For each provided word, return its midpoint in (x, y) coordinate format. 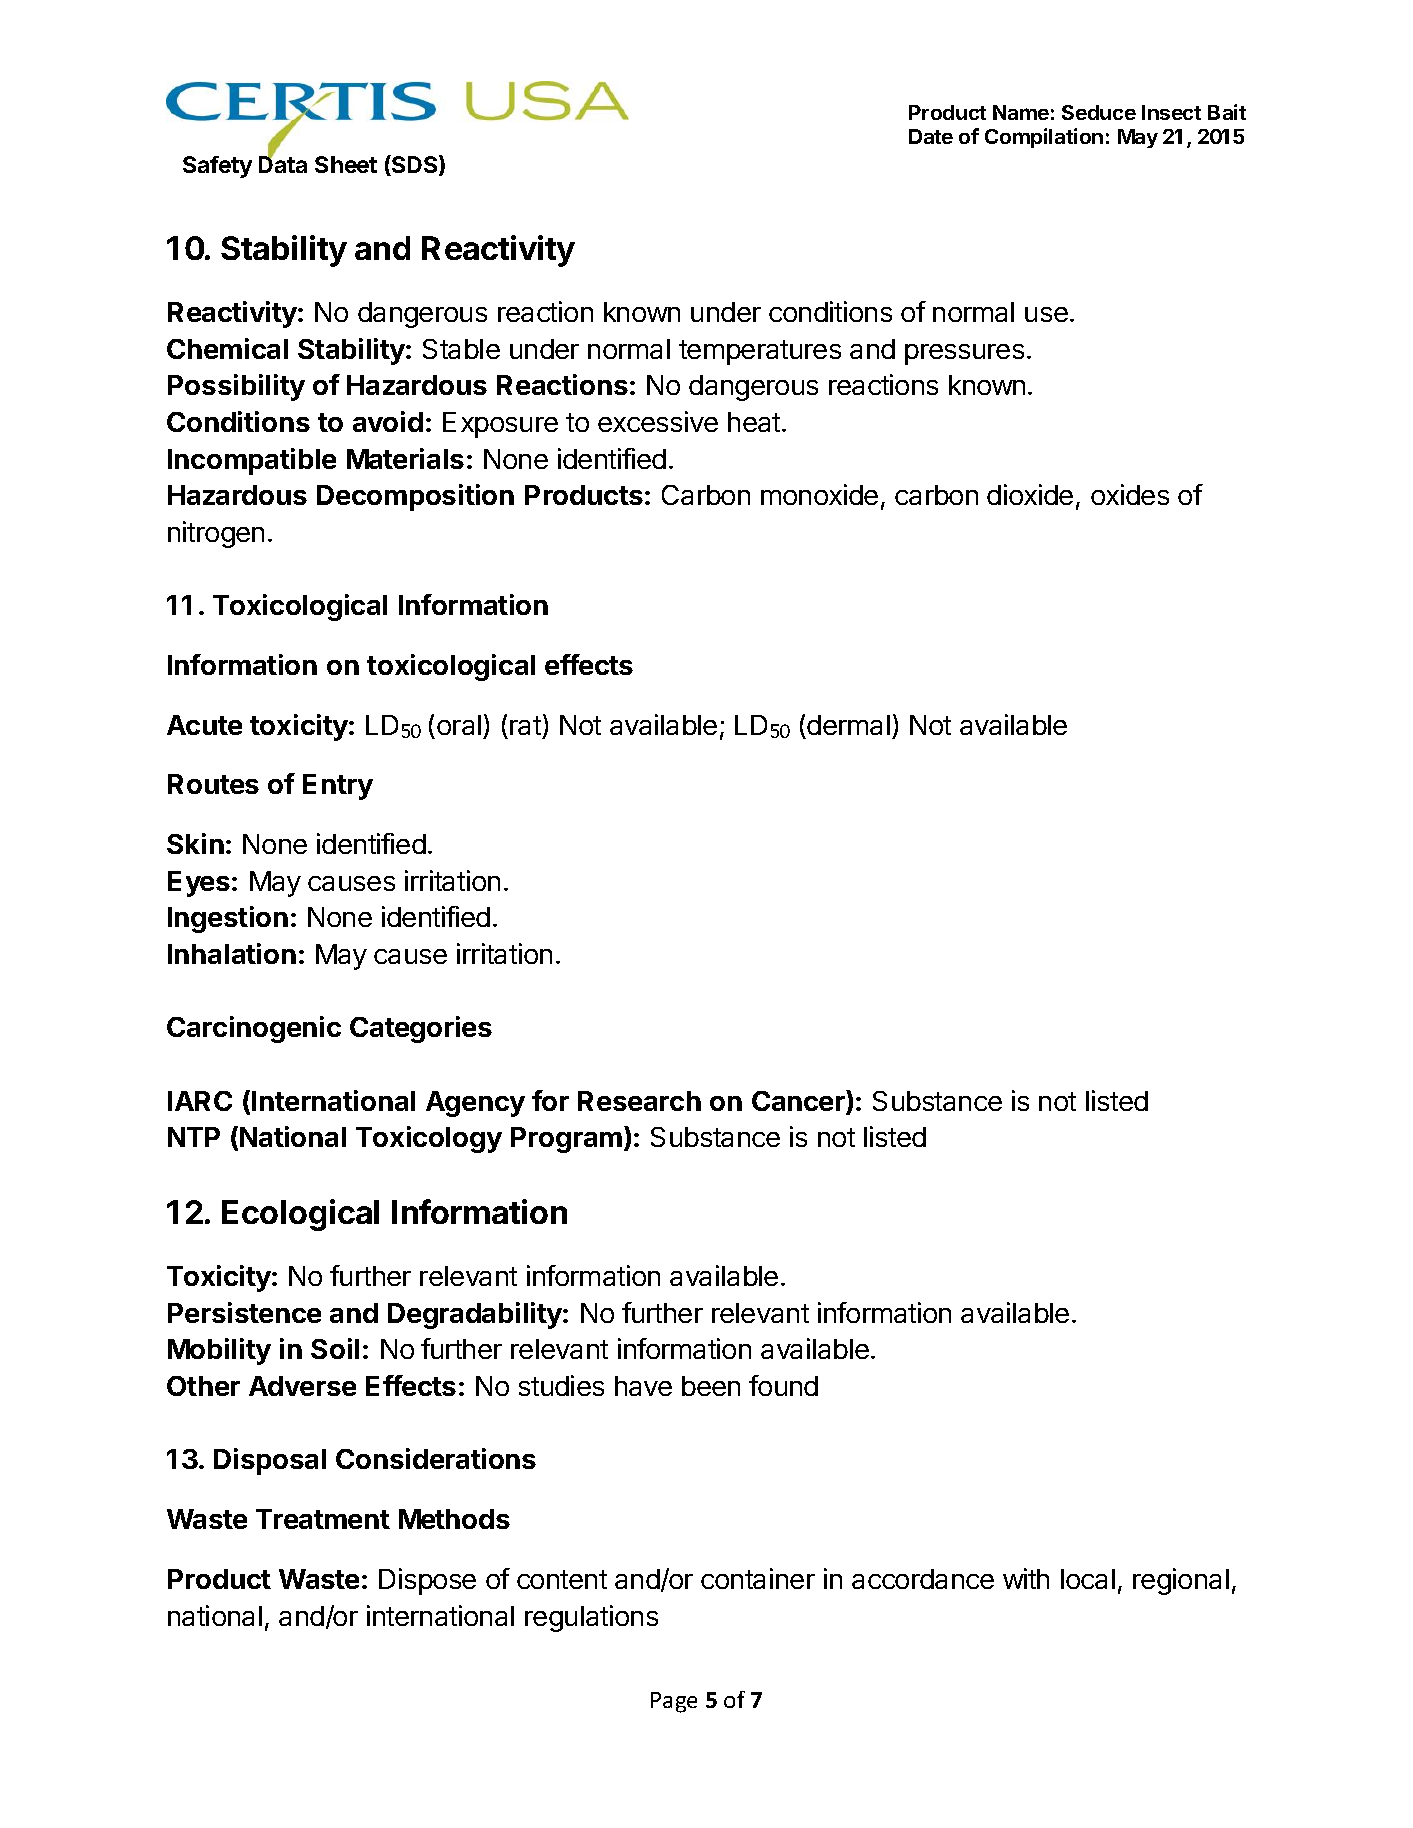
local (1088, 1579)
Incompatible (252, 461)
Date (931, 136)
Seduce (1099, 112)
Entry (338, 787)
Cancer (799, 1102)
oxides (1130, 494)
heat (754, 422)
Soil (335, 1348)
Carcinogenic (254, 1029)
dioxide (1030, 494)
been (711, 1386)
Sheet (346, 164)
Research (639, 1101)
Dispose (427, 1581)
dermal (848, 725)
